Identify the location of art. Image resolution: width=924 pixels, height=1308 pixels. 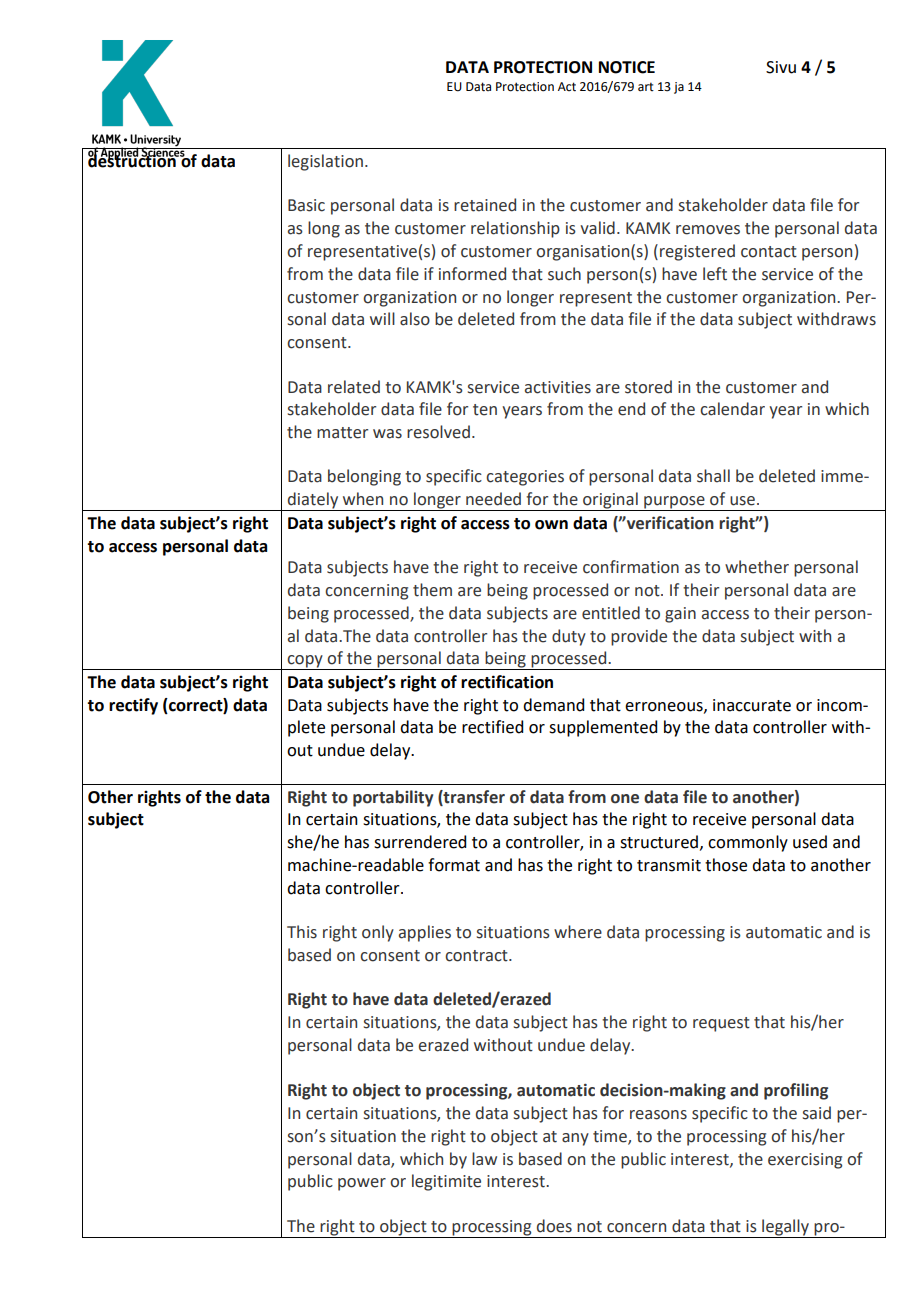
(646, 87).
